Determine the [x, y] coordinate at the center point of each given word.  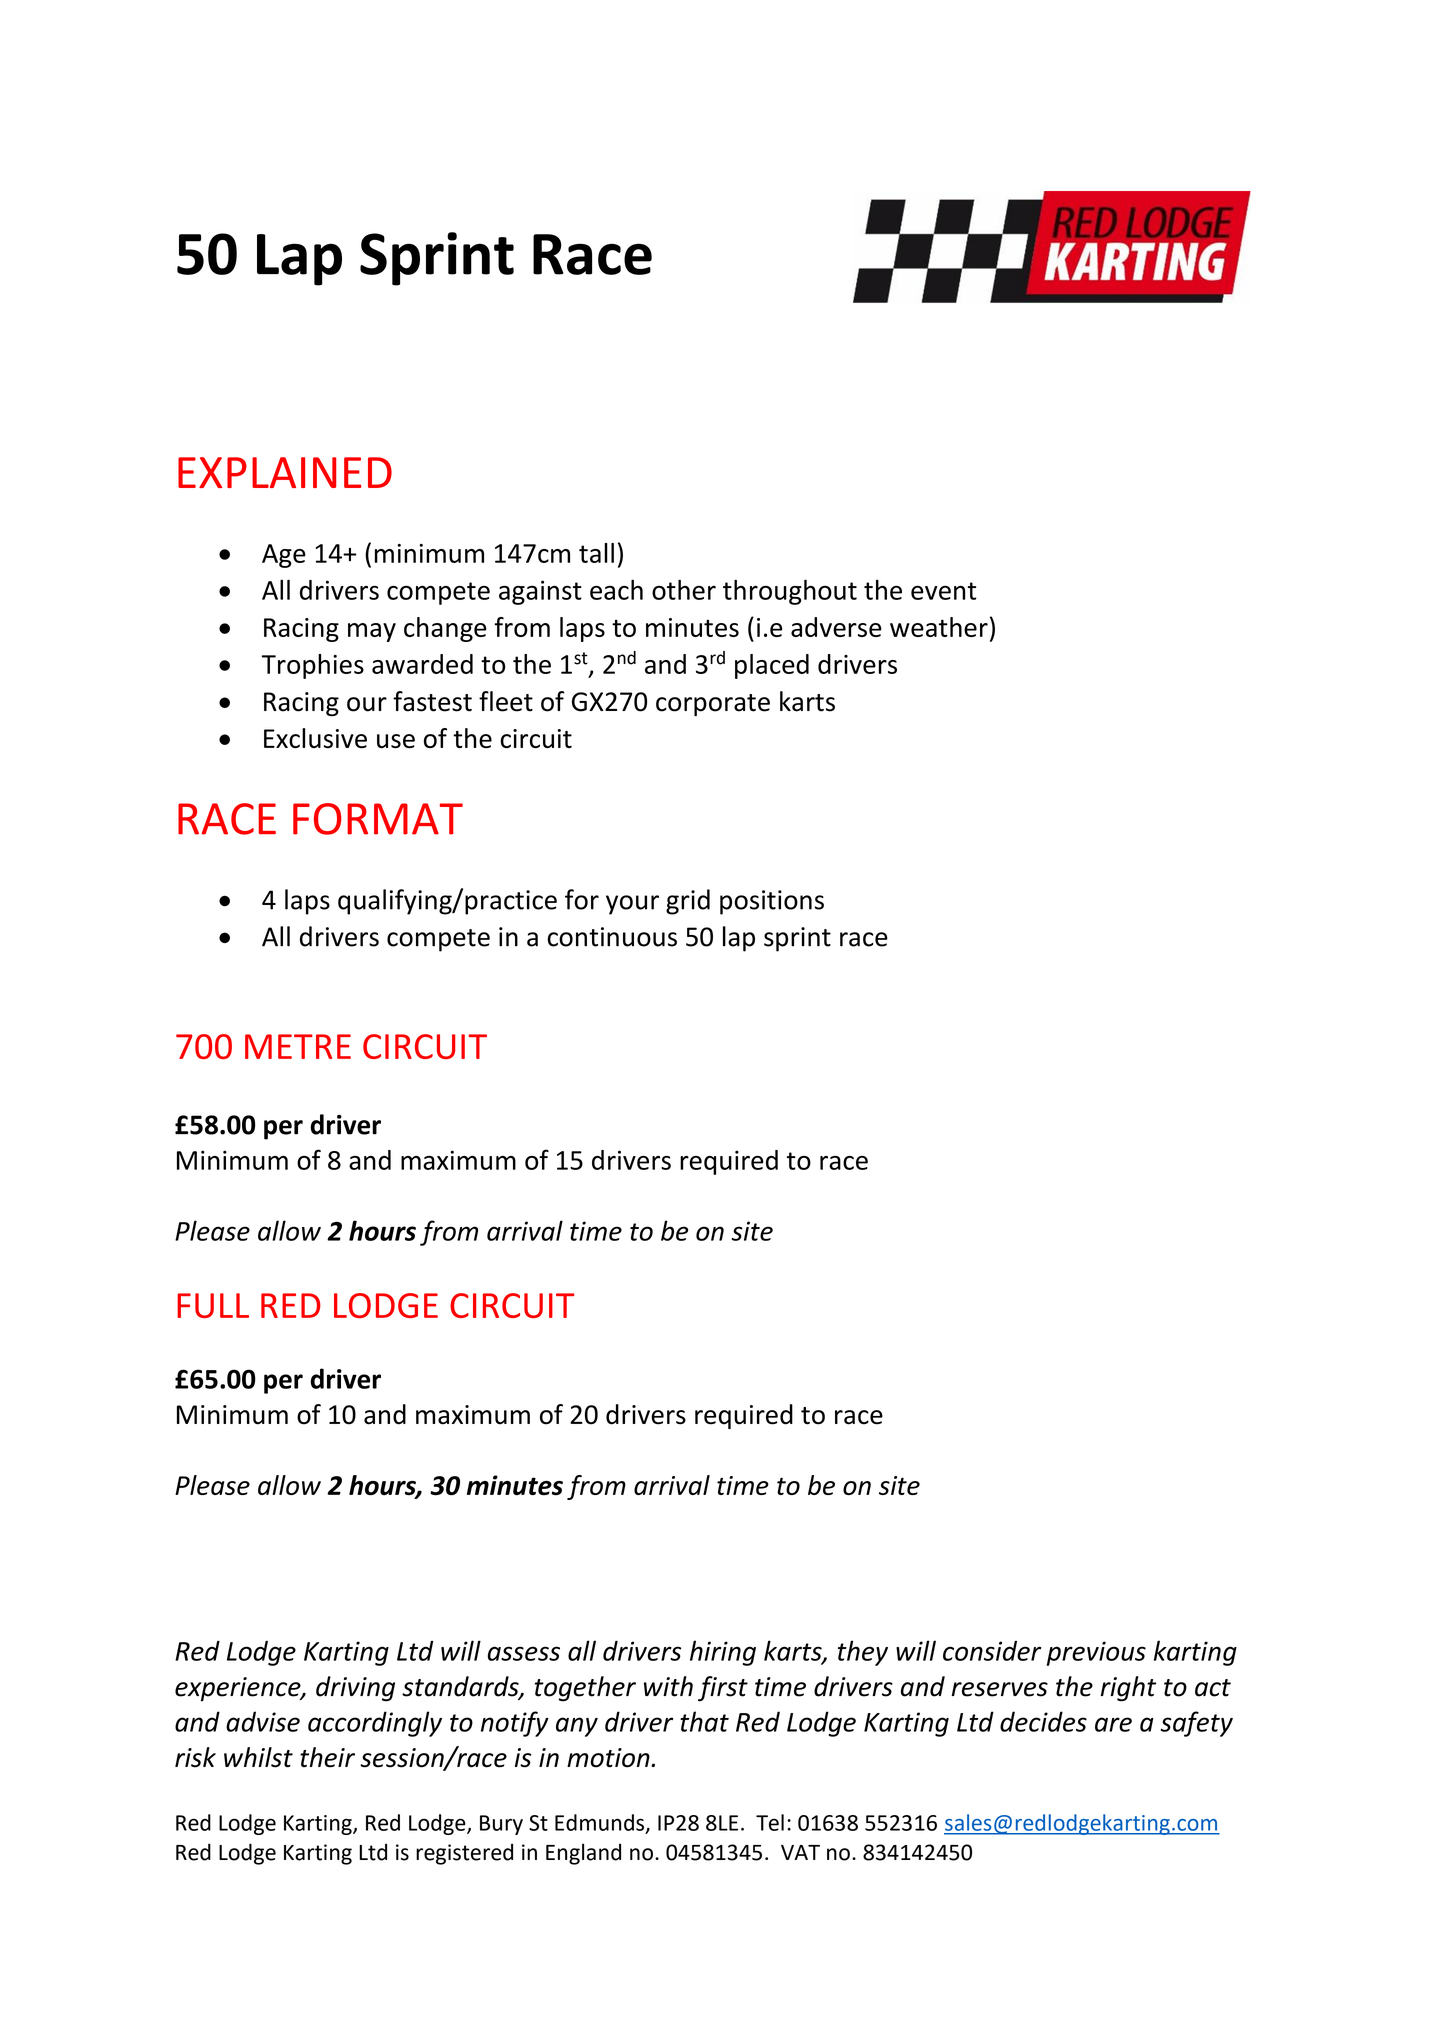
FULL [213, 1305]
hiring [723, 1653]
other [684, 589]
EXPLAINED [285, 472]
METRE [298, 1046]
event [944, 591]
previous [1096, 1653]
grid [688, 902]
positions [772, 902]
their [327, 1757]
